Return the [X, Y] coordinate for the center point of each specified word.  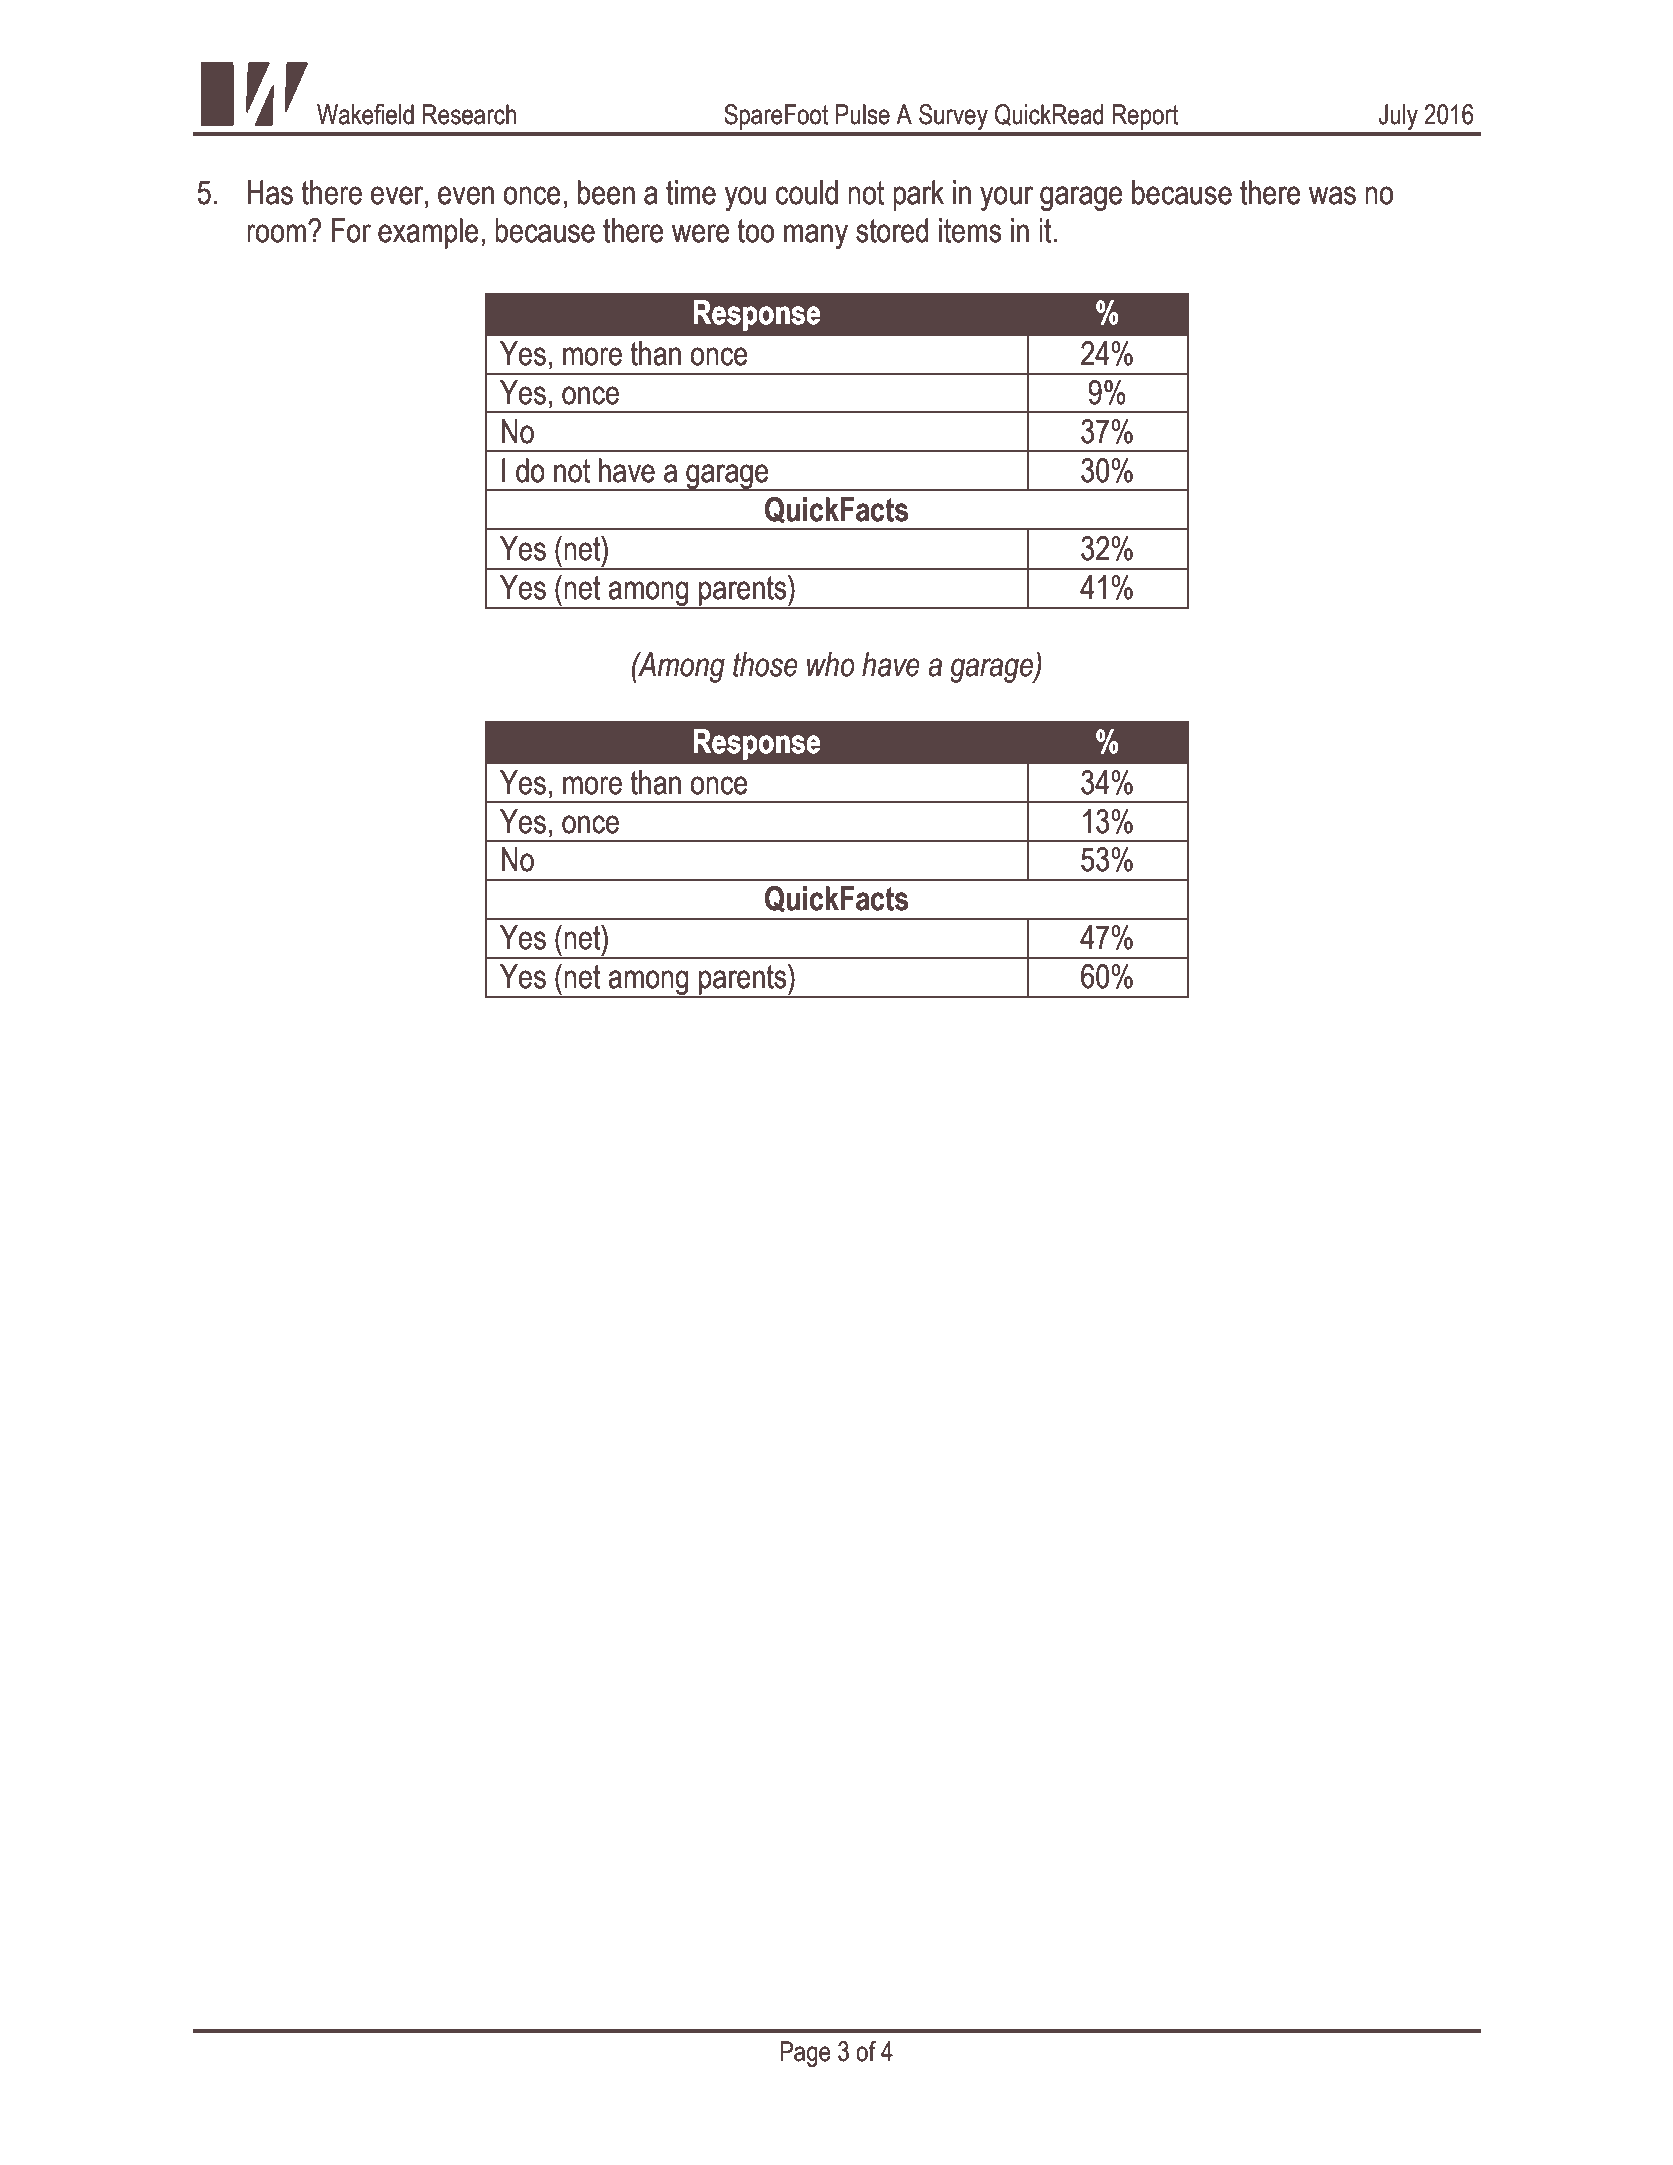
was [1332, 195]
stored [892, 230]
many [816, 236]
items [970, 230]
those [765, 664]
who [831, 664]
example [428, 233]
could [807, 192]
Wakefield [365, 114]
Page [805, 2054]
